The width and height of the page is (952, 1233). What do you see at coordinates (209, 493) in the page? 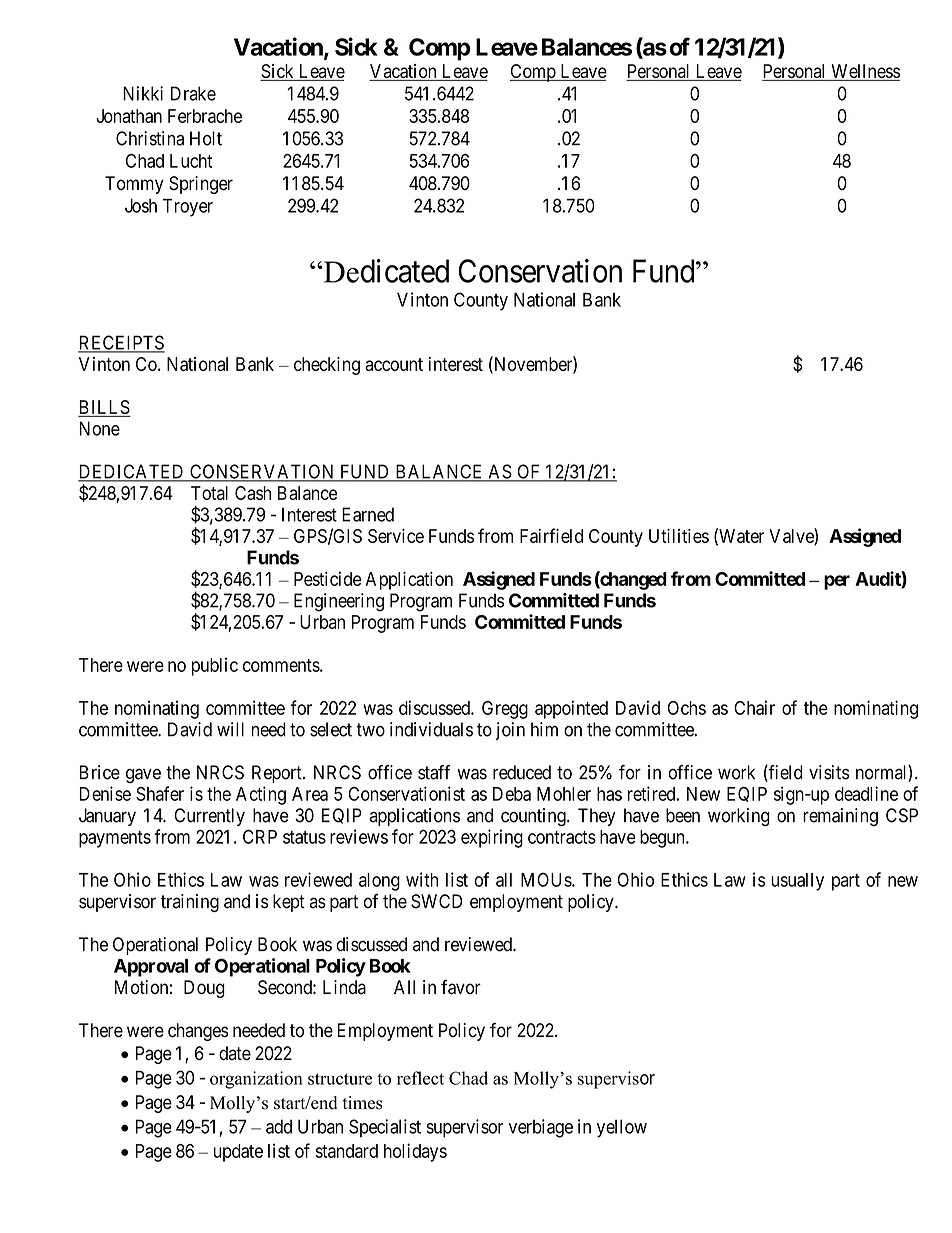
I see `Total` at bounding box center [209, 493].
